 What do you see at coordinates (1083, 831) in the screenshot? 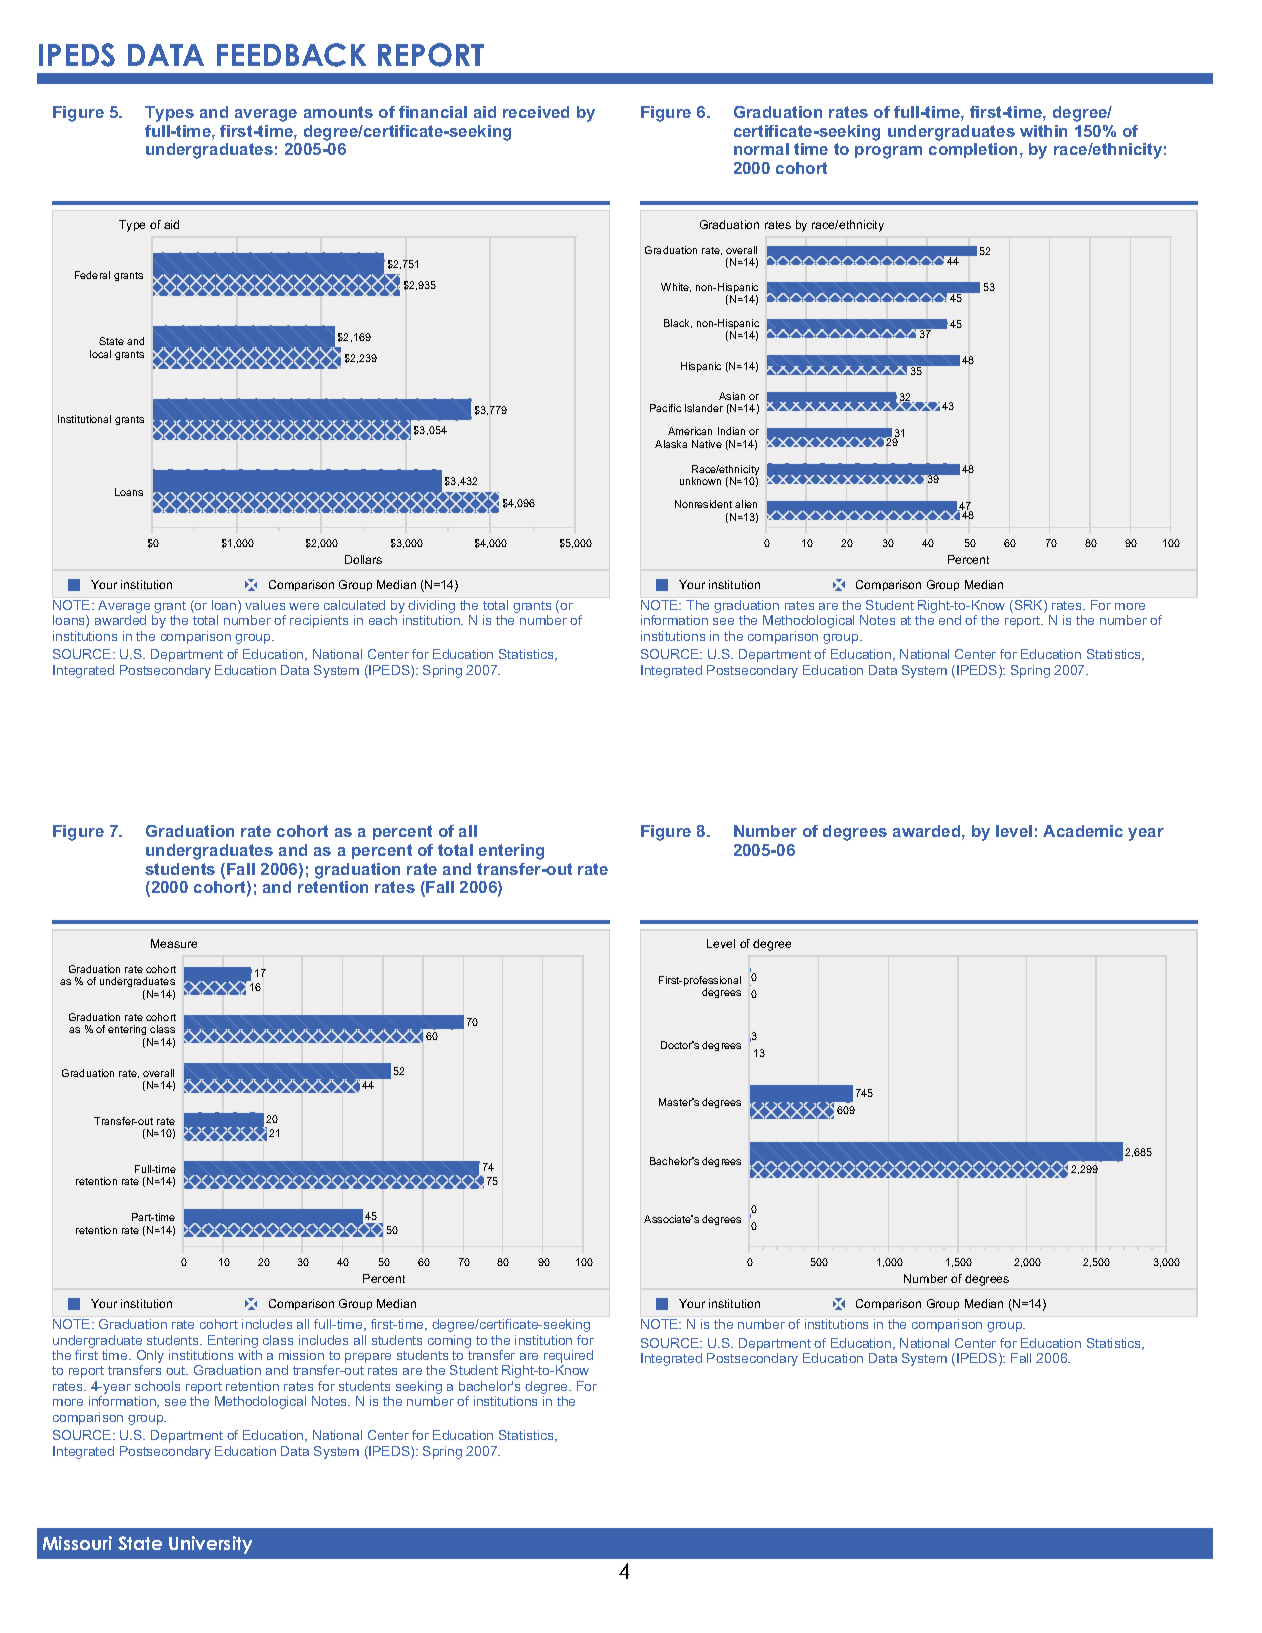
I see `Academic` at bounding box center [1083, 831].
